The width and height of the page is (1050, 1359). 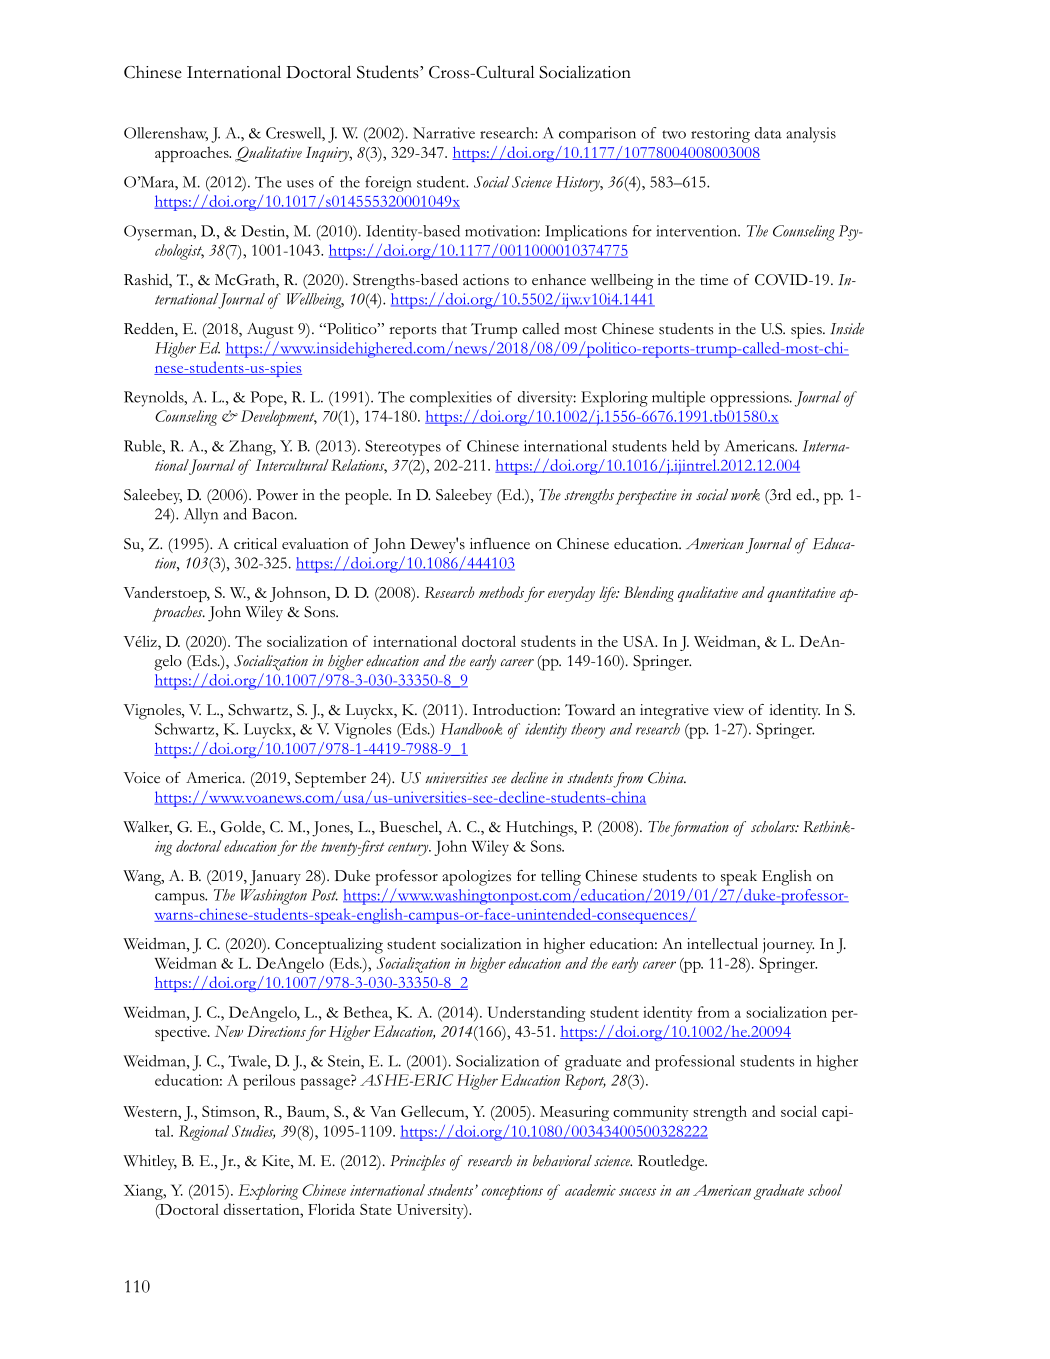 What do you see at coordinates (141, 778) in the page?
I see `Voice` at bounding box center [141, 778].
